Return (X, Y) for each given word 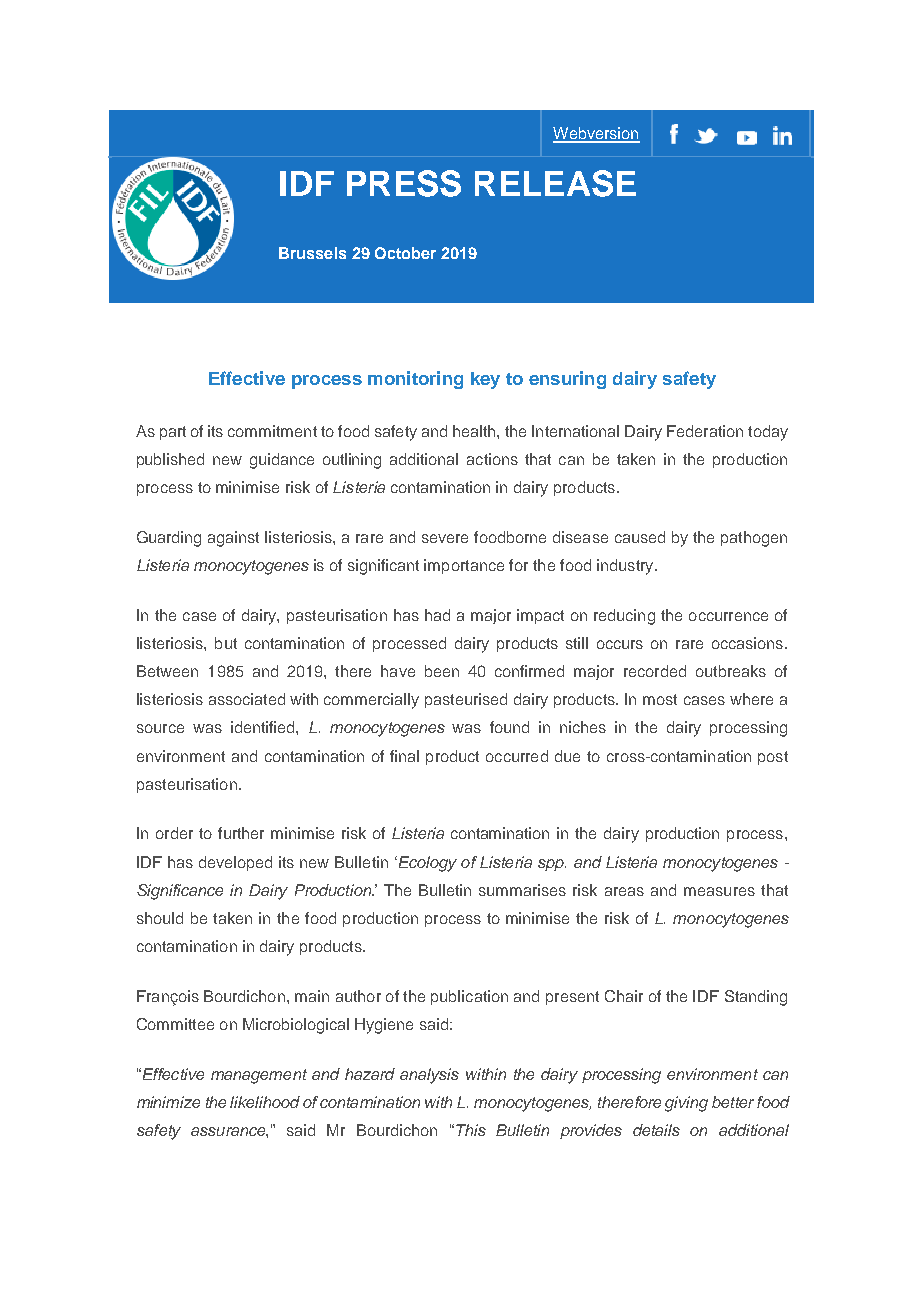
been (442, 671)
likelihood (265, 1102)
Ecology (426, 864)
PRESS (404, 183)
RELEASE (555, 183)
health (475, 431)
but (226, 643)
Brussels (312, 253)
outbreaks (731, 671)
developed (235, 863)
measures (719, 891)
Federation (705, 431)
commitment (272, 431)
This (471, 1130)
